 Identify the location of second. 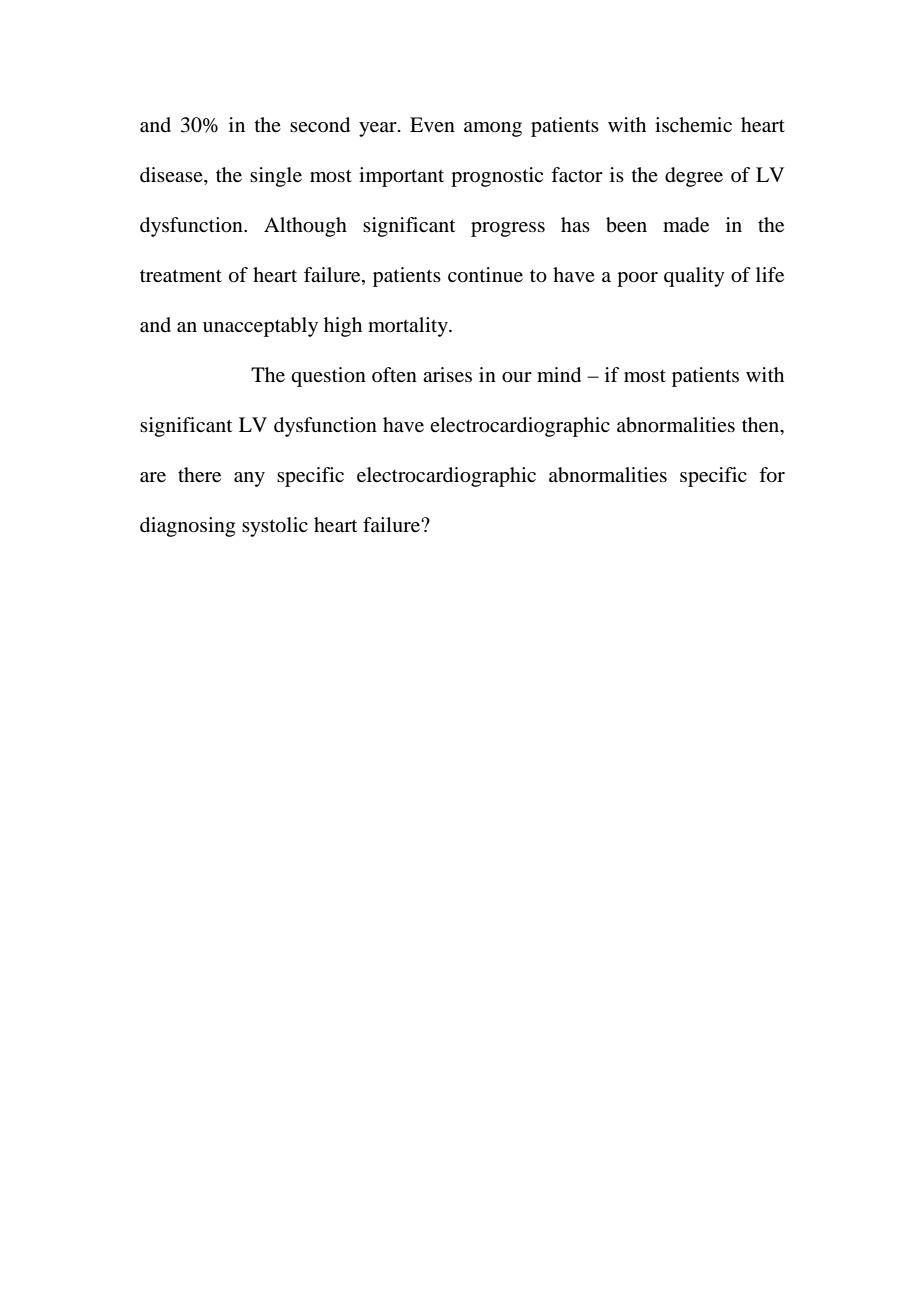
(320, 125).
